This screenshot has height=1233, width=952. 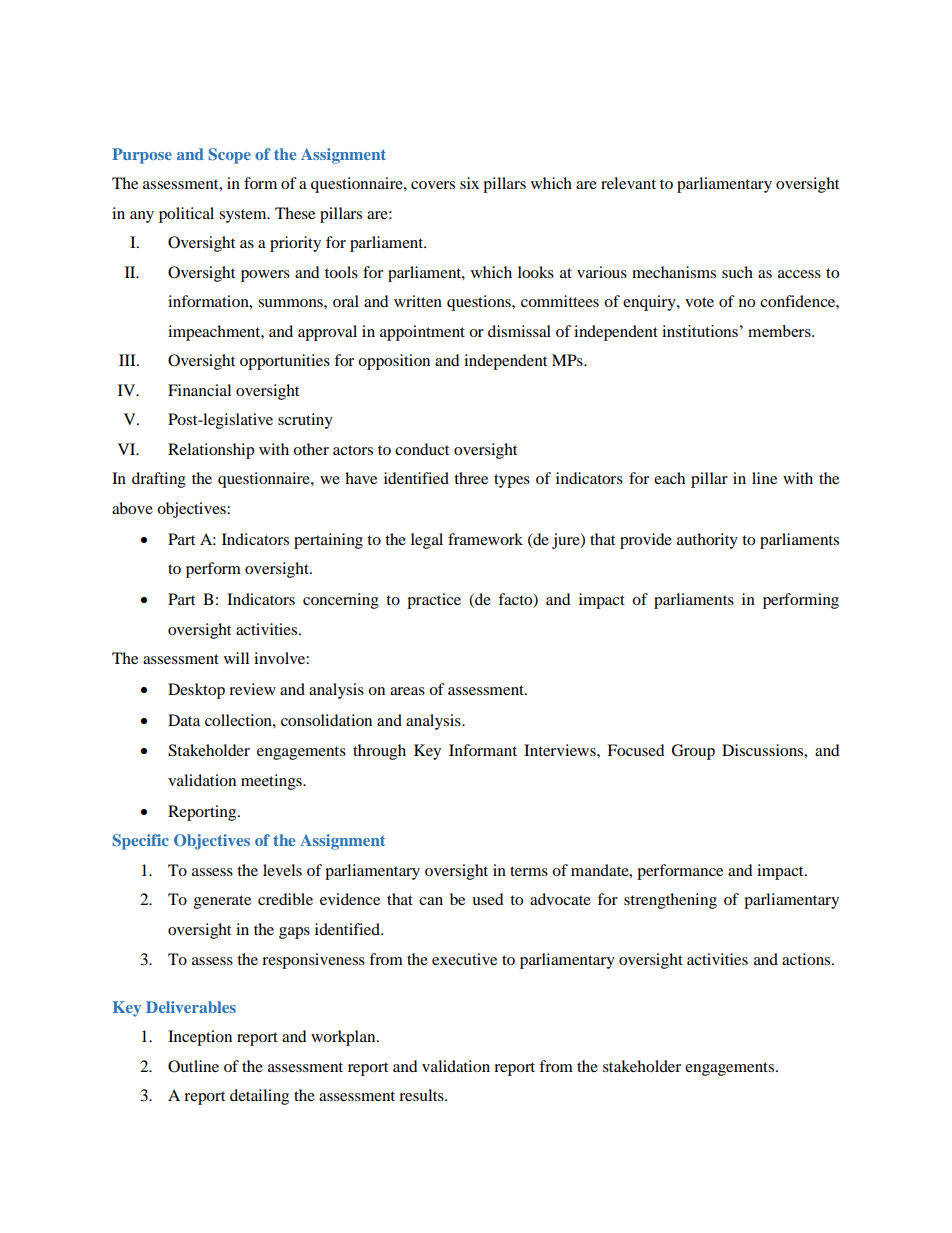 I want to click on Scope, so click(x=230, y=156).
